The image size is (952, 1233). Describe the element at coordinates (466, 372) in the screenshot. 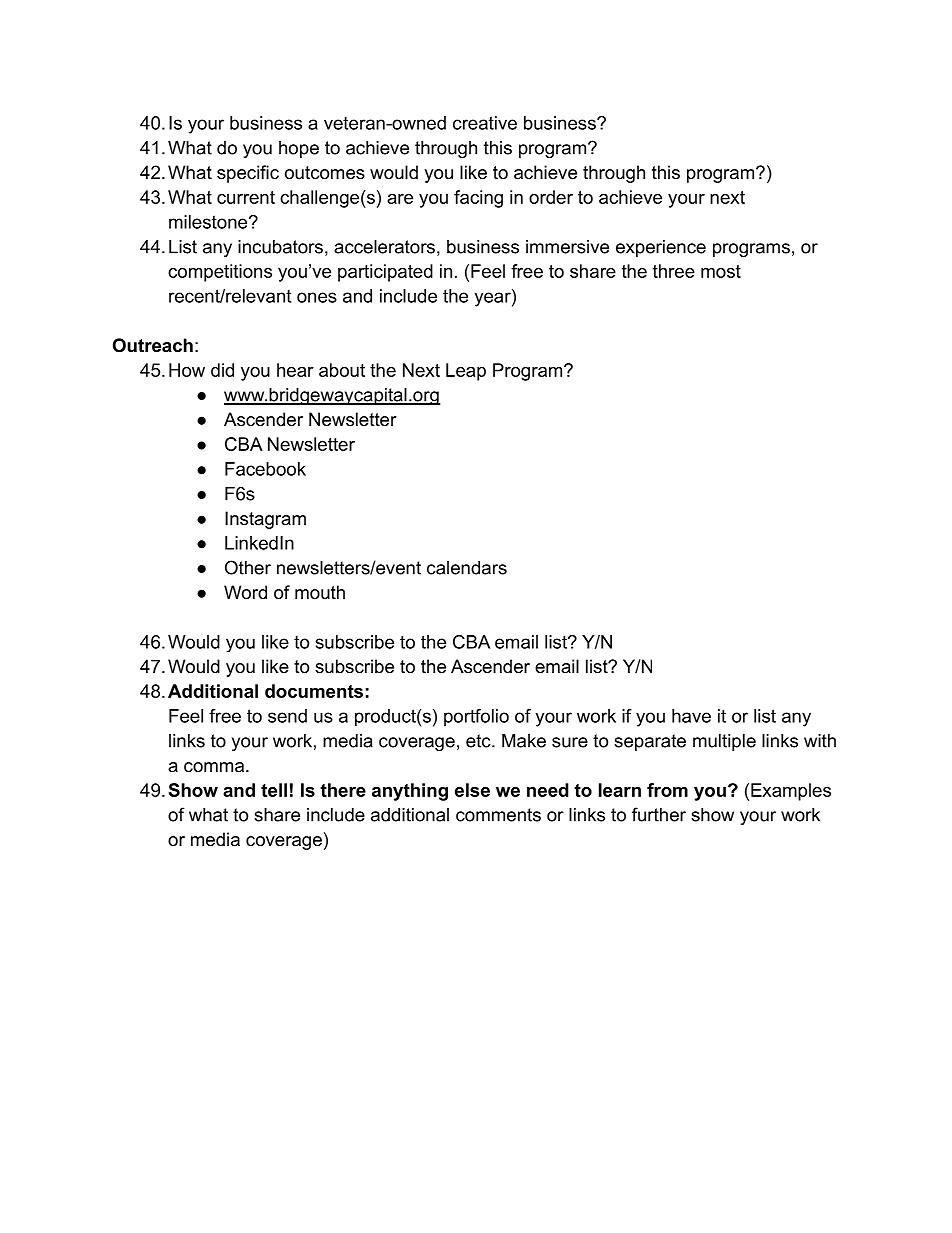

I see `Leap` at that location.
